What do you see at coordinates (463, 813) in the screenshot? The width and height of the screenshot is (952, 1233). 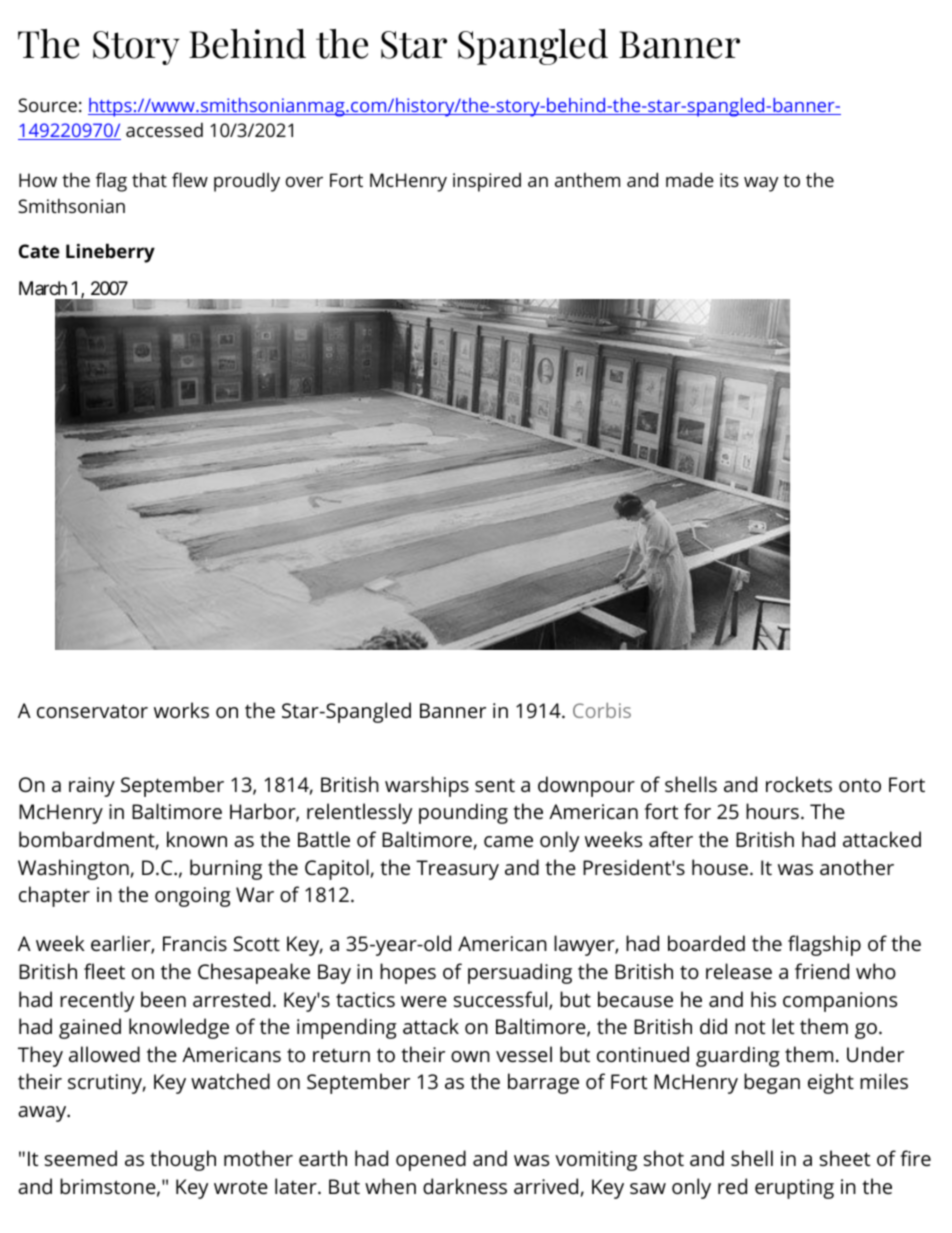 I see `pounding` at bounding box center [463, 813].
